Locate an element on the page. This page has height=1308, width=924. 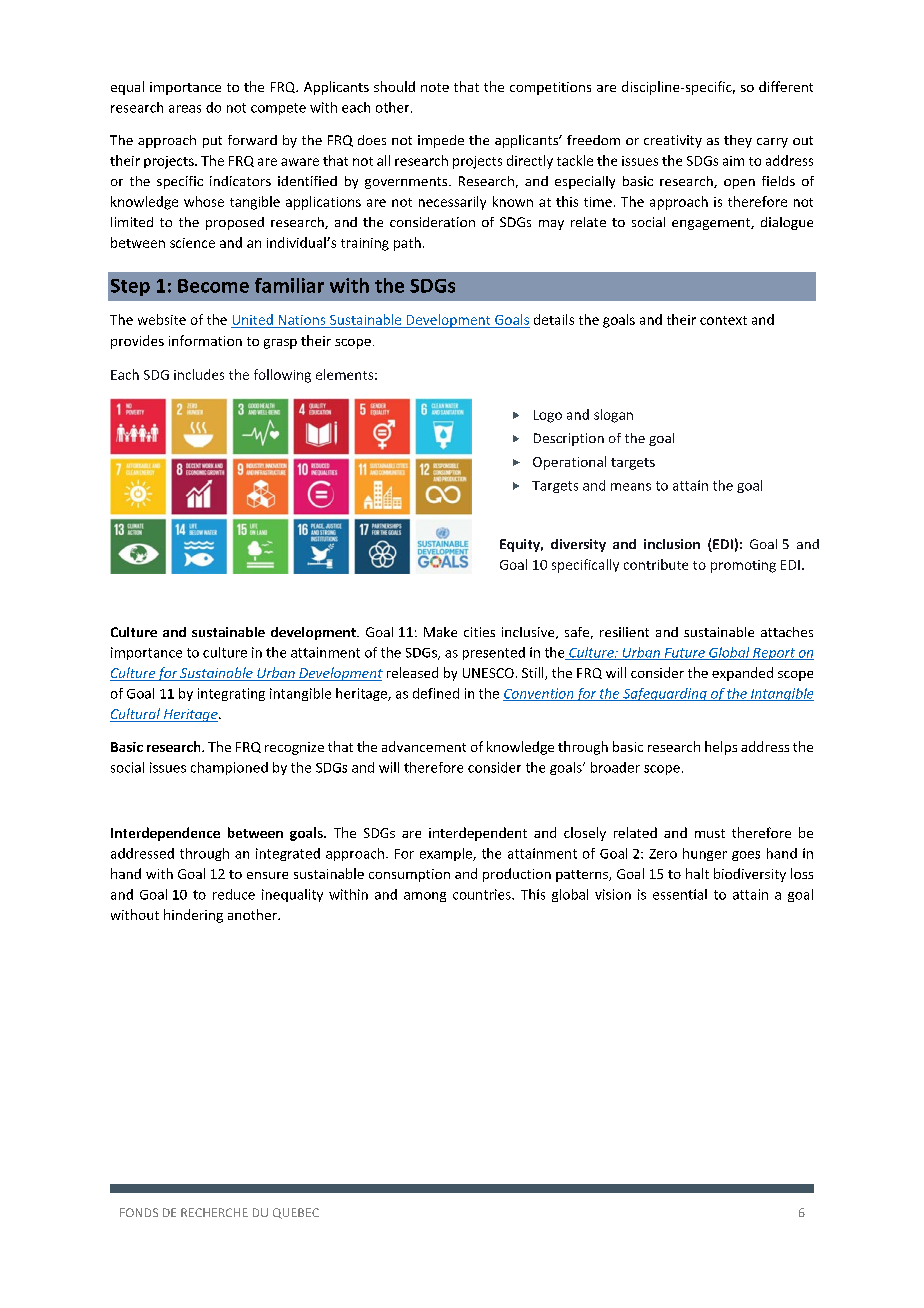
essential is located at coordinates (680, 894).
